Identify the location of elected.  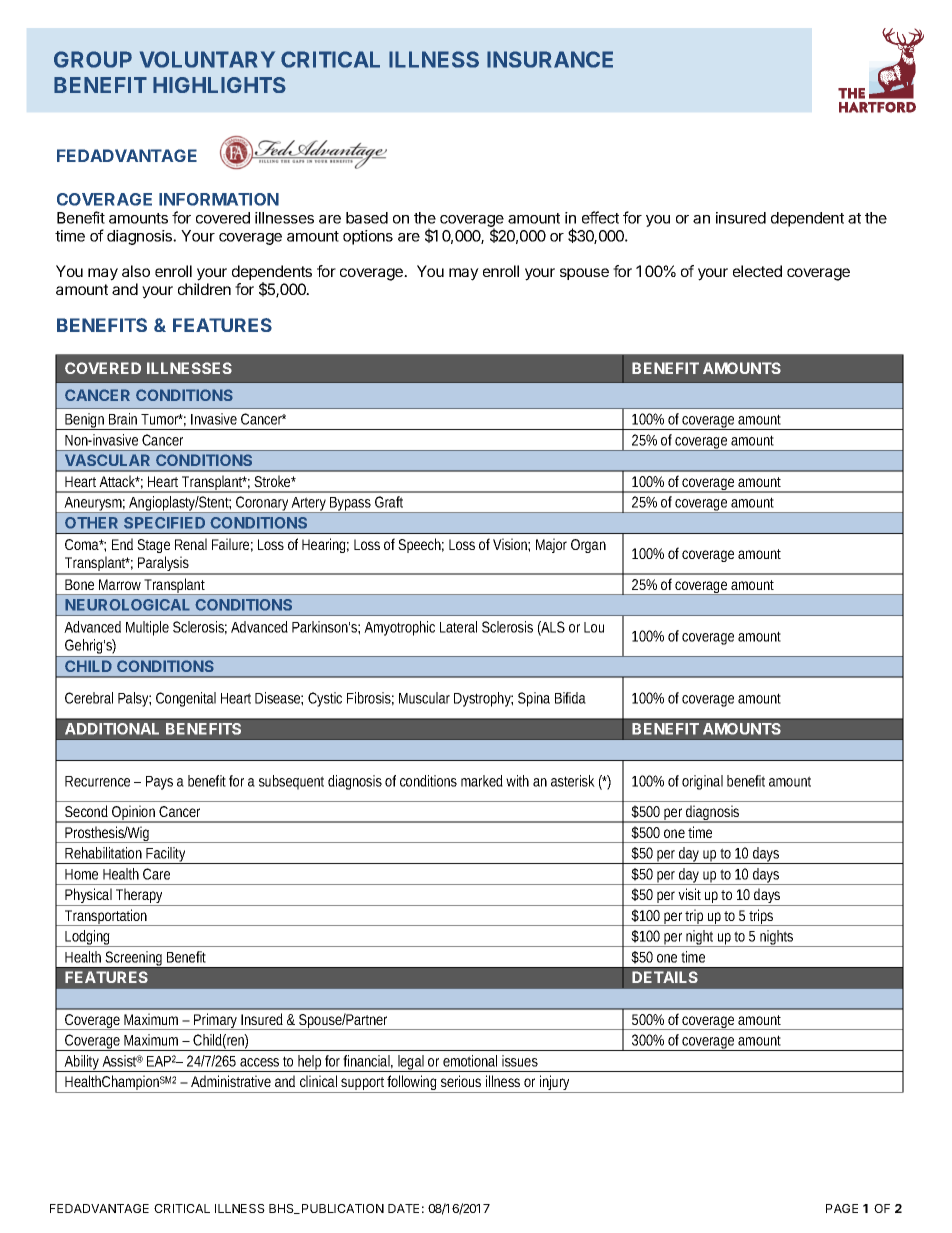
(757, 271).
